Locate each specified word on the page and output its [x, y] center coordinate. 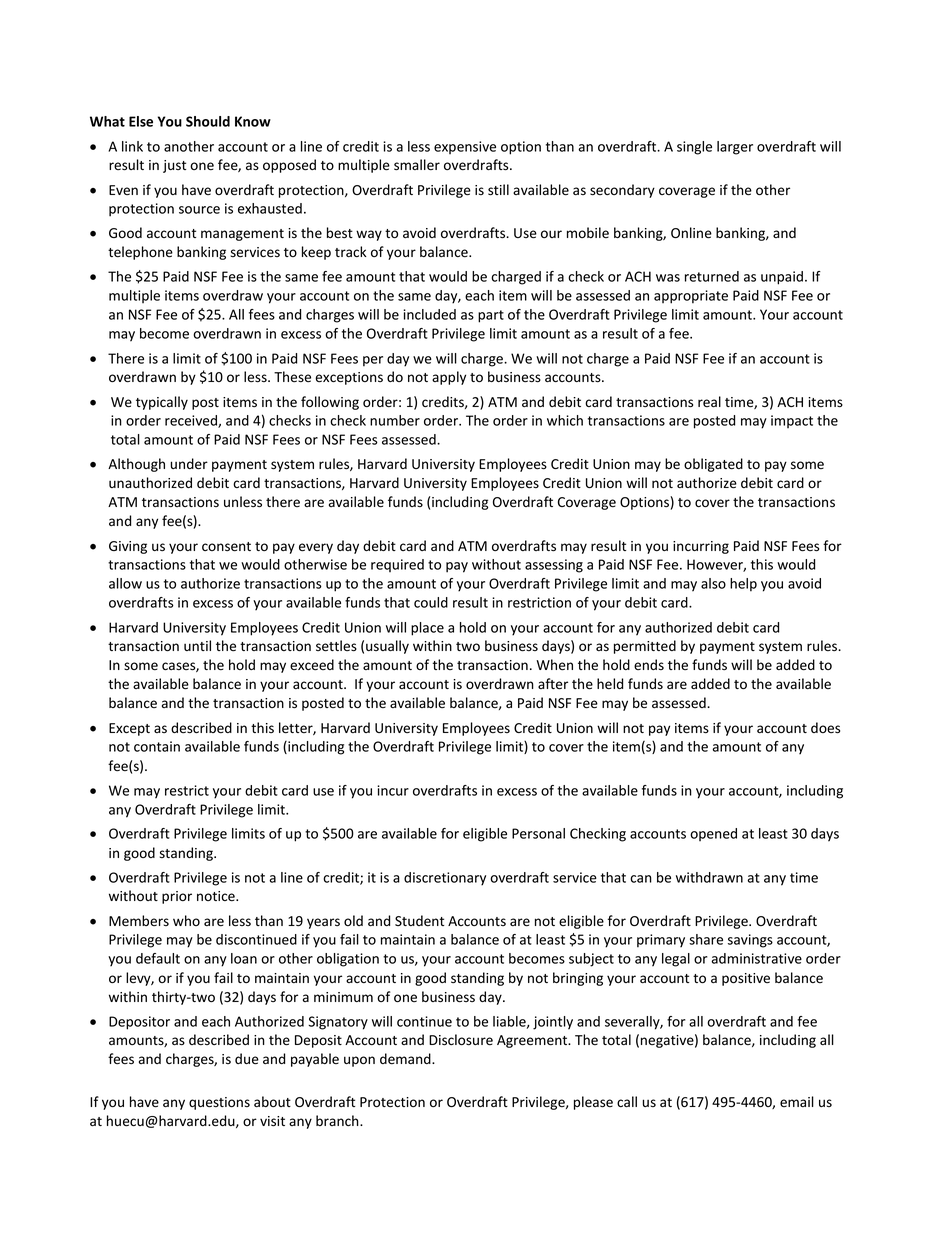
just [174, 166]
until [197, 645]
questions [219, 1103]
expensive [465, 147]
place [427, 629]
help [743, 585]
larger [735, 148]
